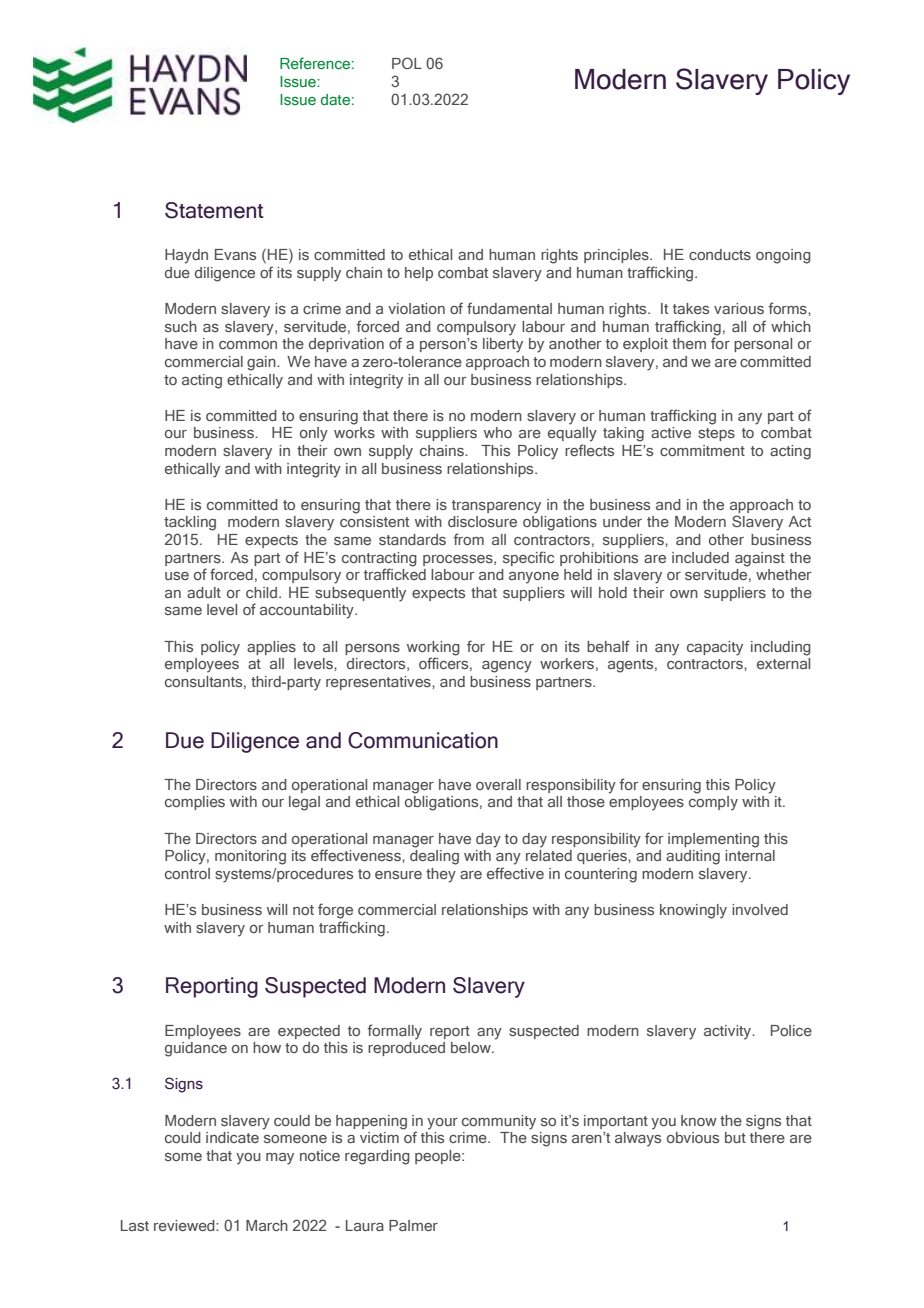  What do you see at coordinates (441, 875) in the page?
I see `they` at bounding box center [441, 875].
